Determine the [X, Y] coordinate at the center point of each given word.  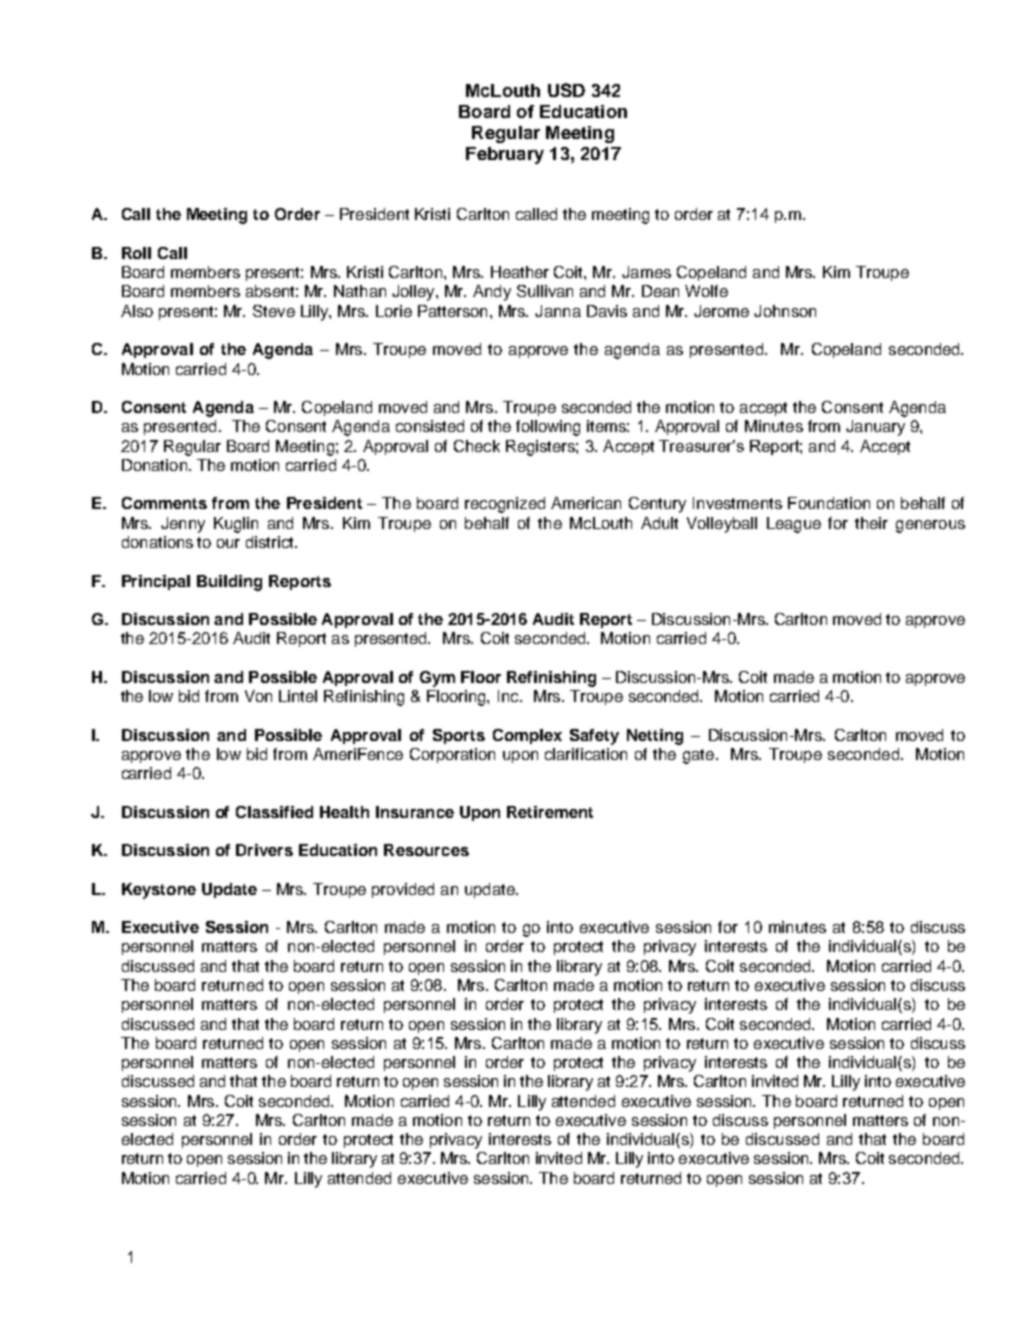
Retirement [550, 812]
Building [229, 583]
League [794, 525]
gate [700, 756]
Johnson [785, 311]
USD [566, 90]
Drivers [264, 850]
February [505, 155]
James [646, 272]
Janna [558, 311]
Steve [274, 311]
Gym [437, 679]
